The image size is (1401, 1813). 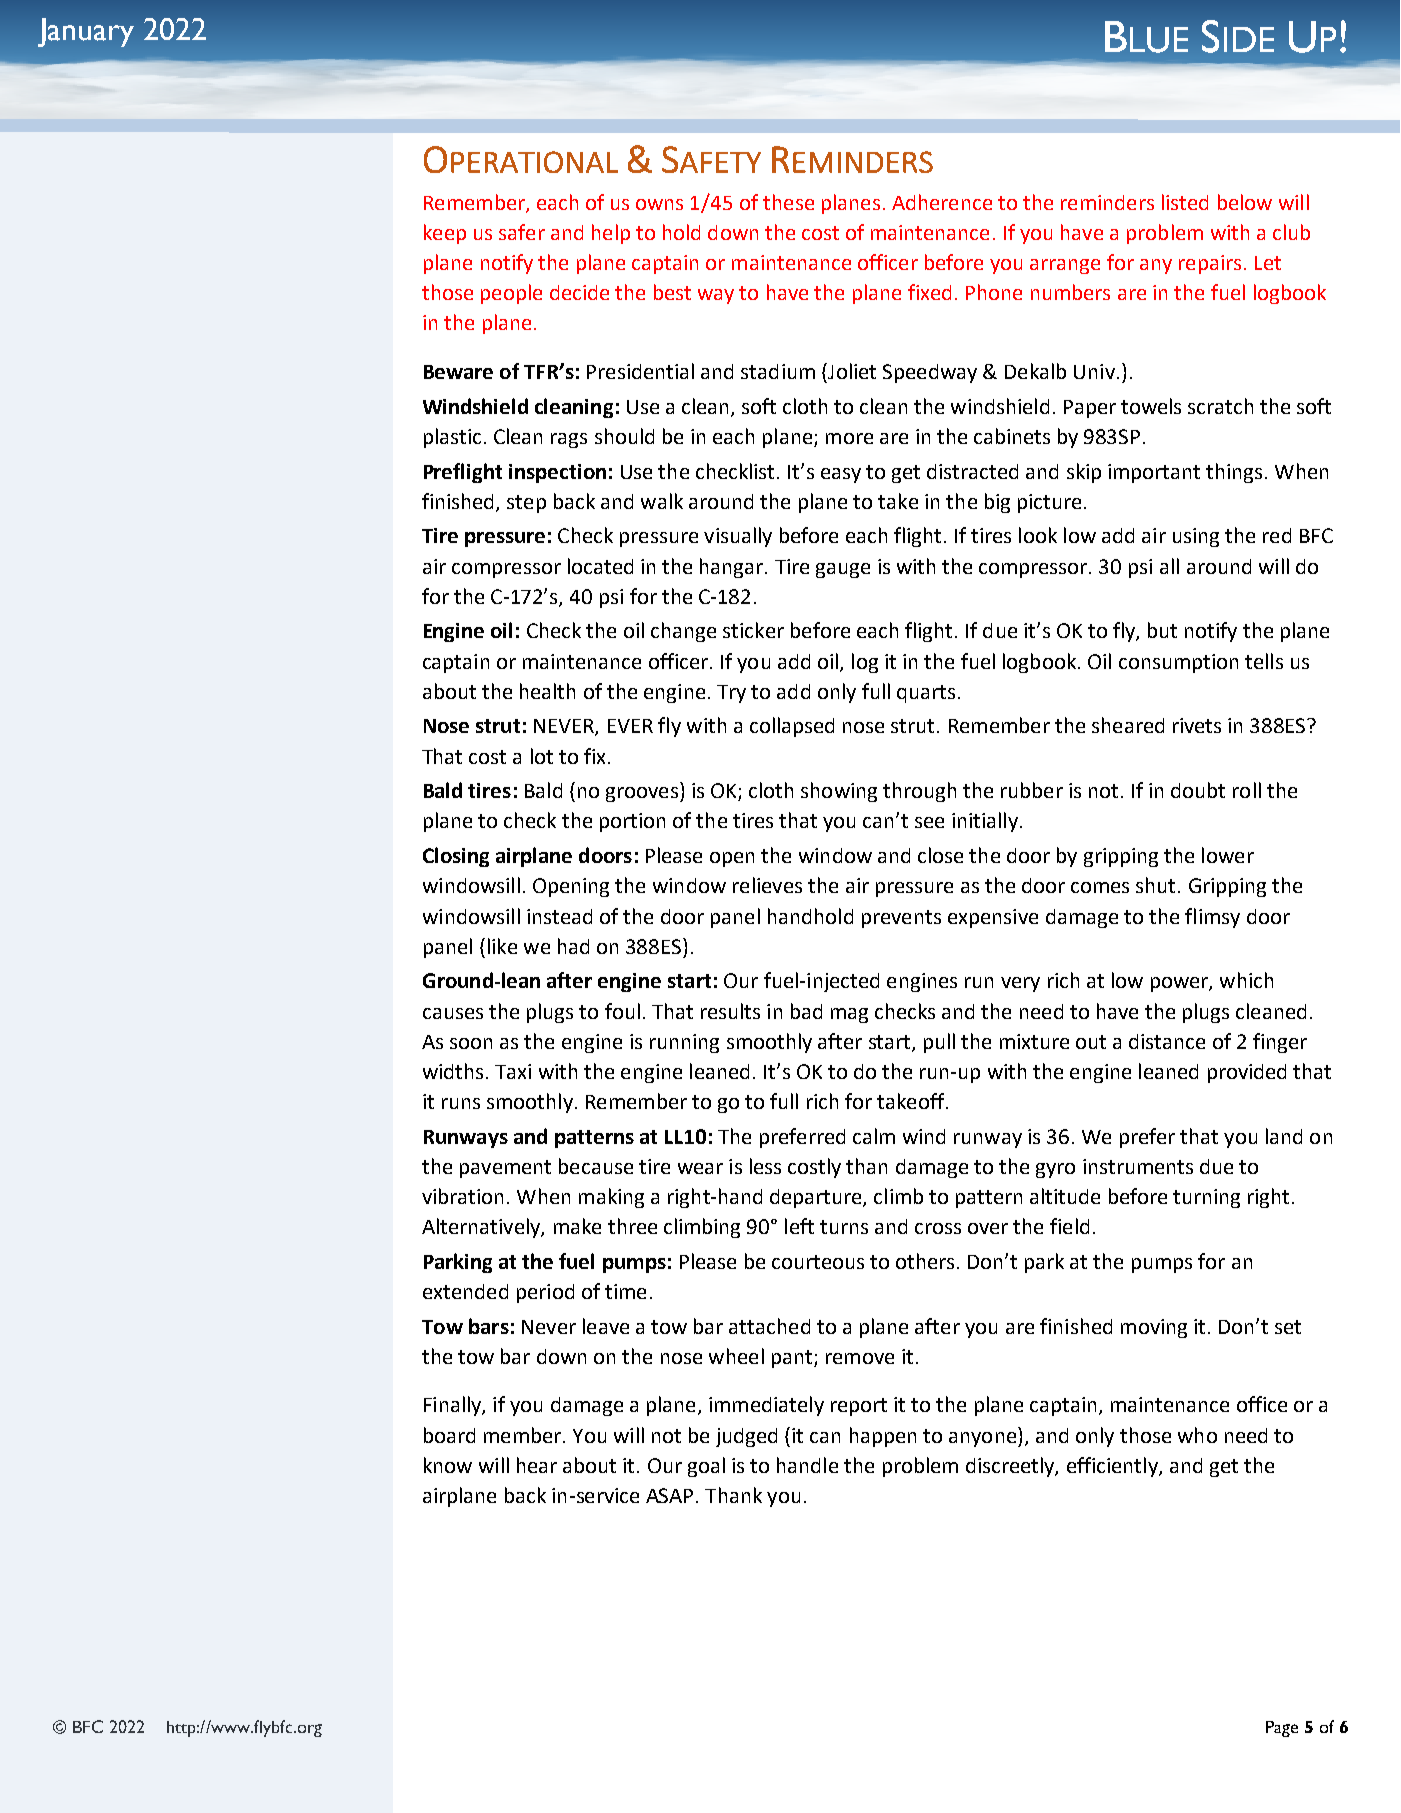 What do you see at coordinates (86, 32) in the image?
I see `January` at bounding box center [86, 32].
